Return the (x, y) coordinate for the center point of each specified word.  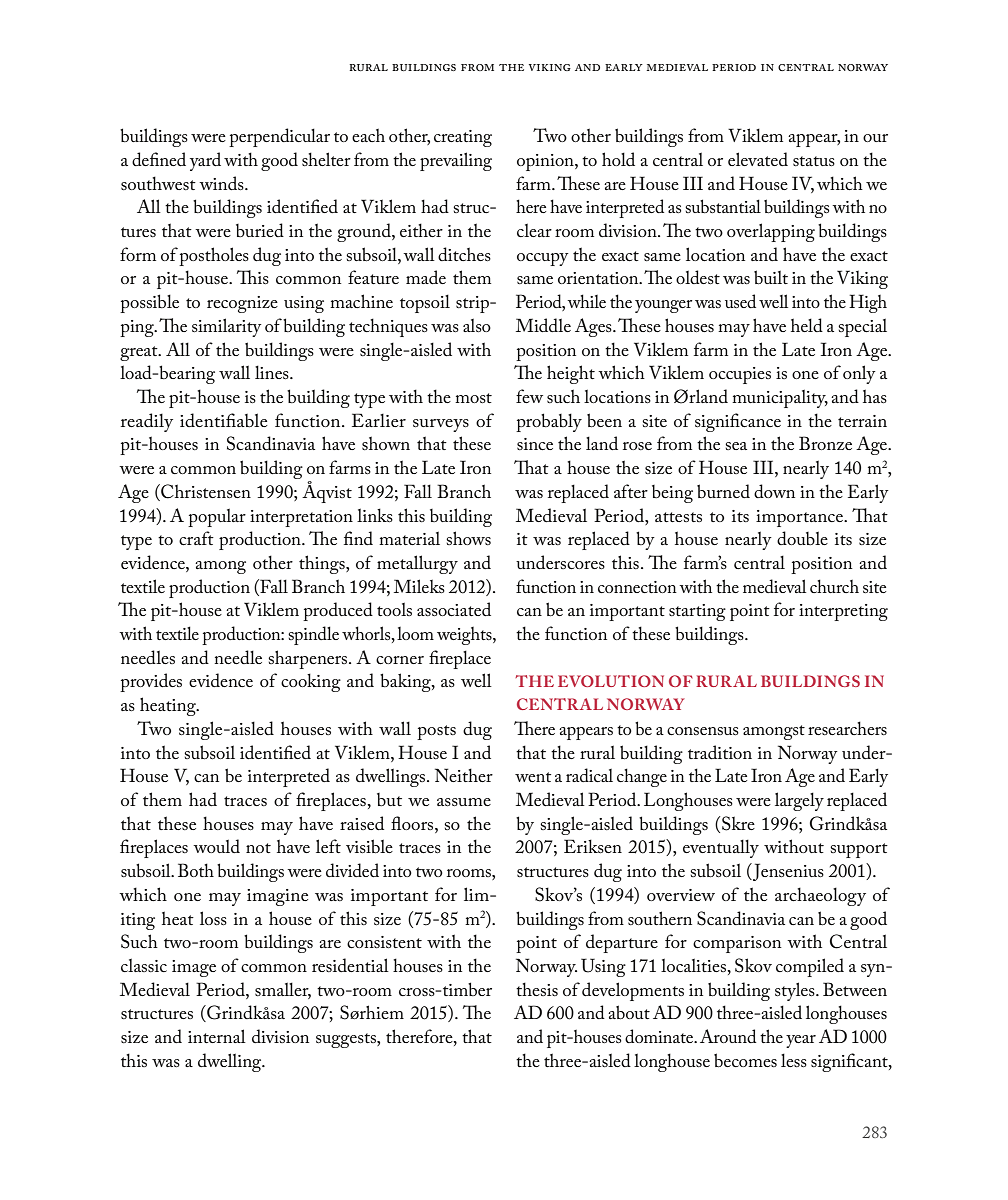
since (535, 444)
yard (205, 161)
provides (151, 682)
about (629, 1012)
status (814, 161)
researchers (847, 728)
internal (217, 1036)
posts (436, 732)
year (801, 1041)
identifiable (223, 420)
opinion (546, 162)
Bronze (825, 443)
